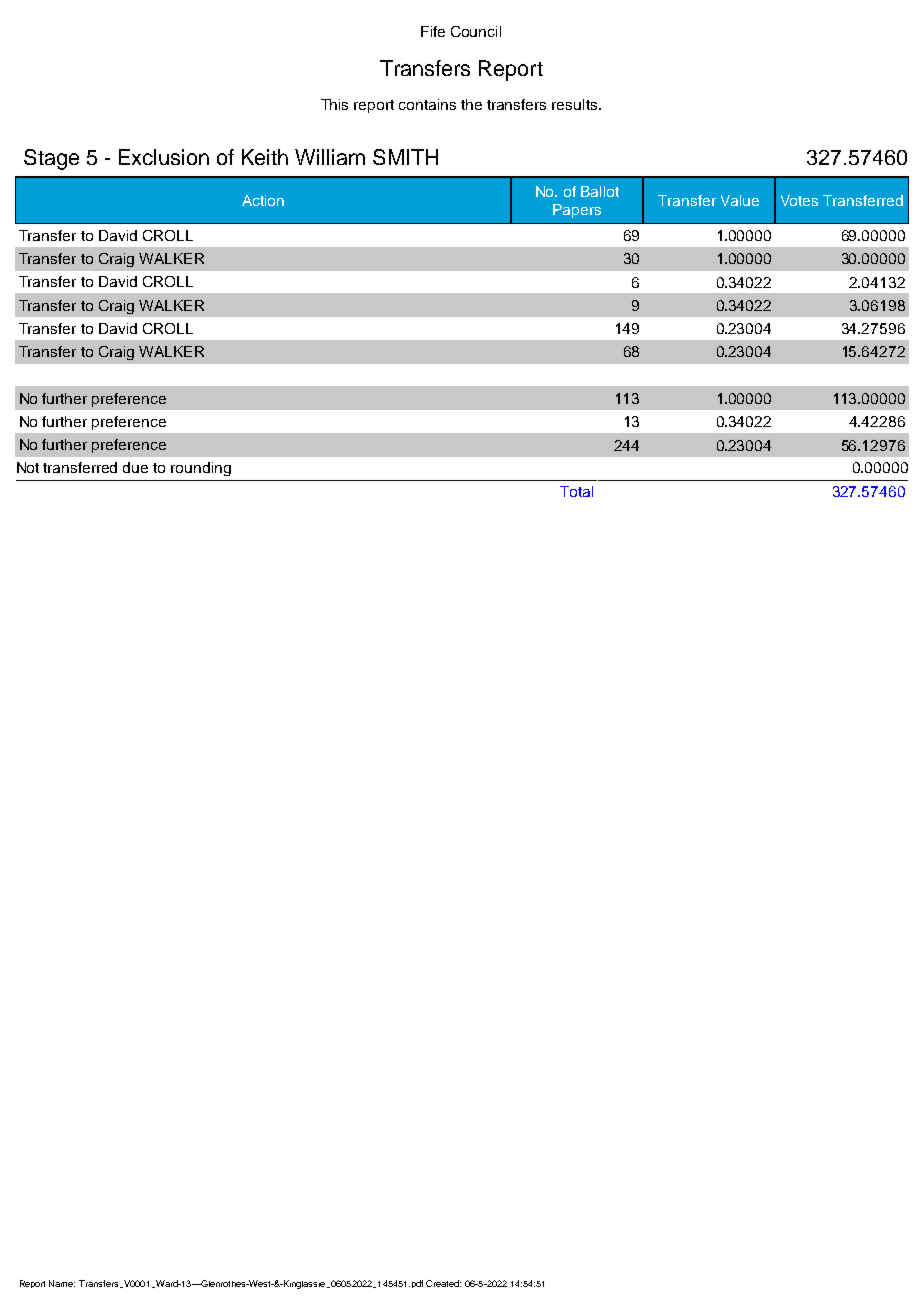 This screenshot has width=924, height=1308. I want to click on Name, so click(62, 1283).
